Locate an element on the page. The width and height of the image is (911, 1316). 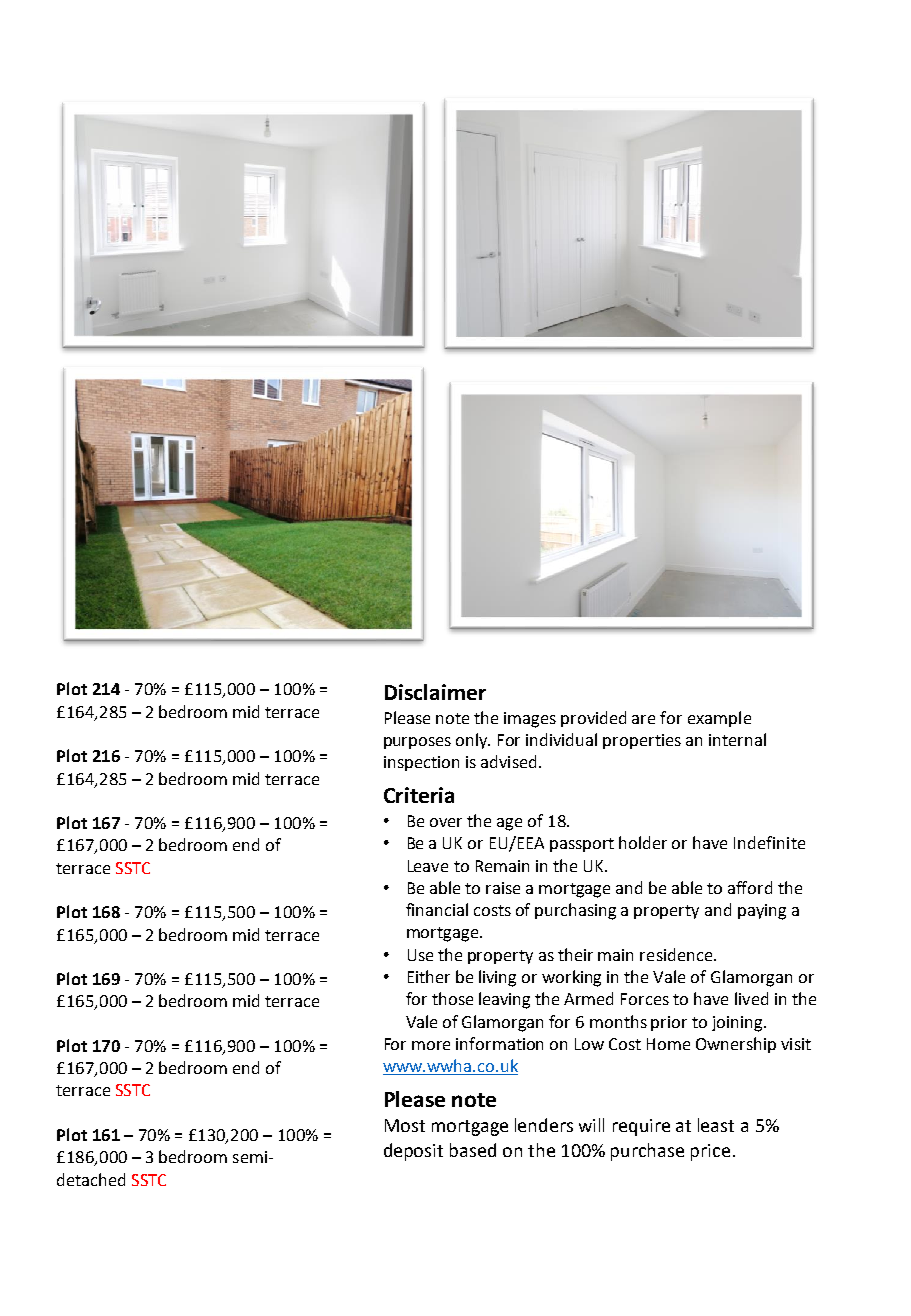
passport is located at coordinates (582, 845).
